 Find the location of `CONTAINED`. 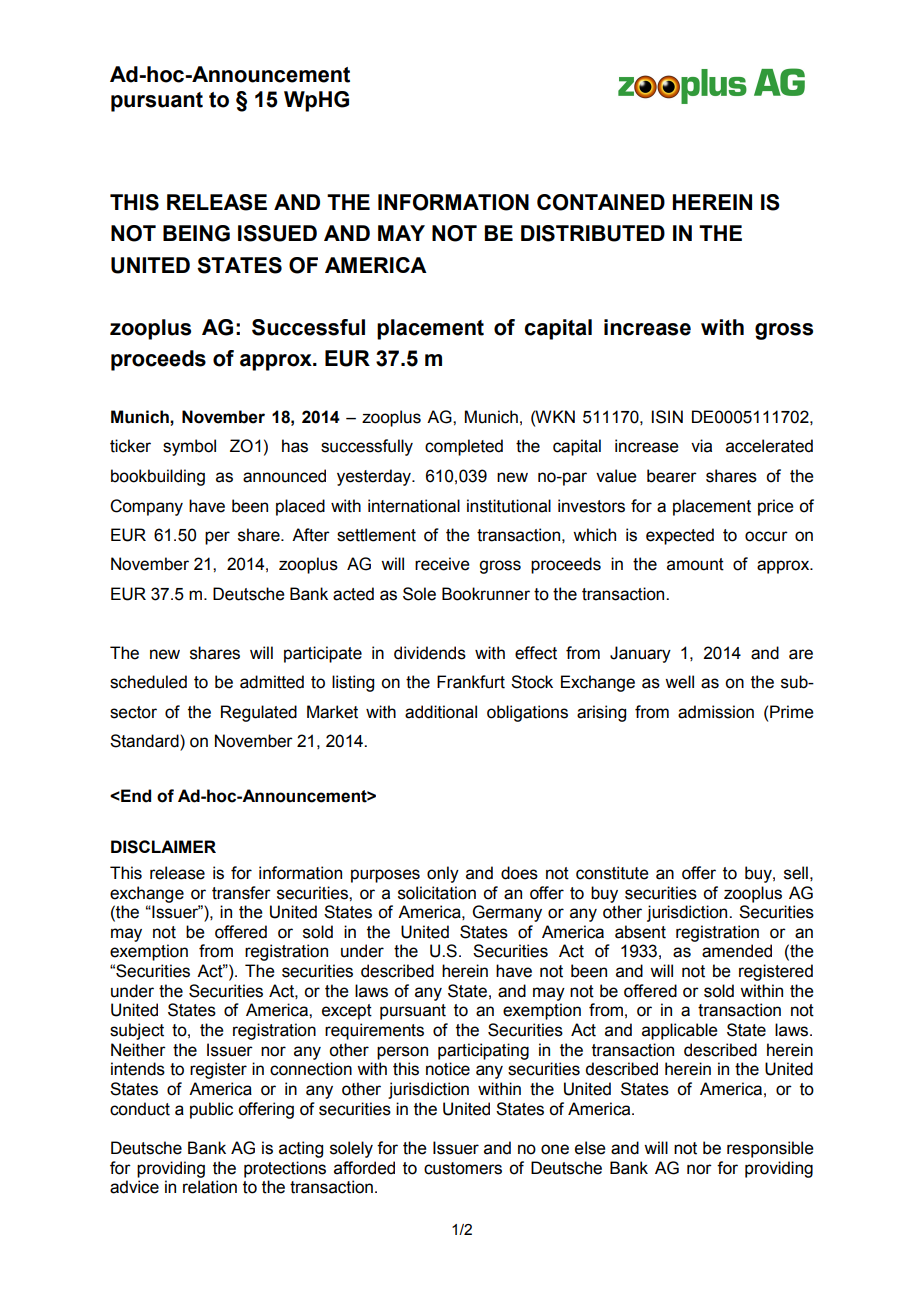

CONTAINED is located at coordinates (601, 202).
